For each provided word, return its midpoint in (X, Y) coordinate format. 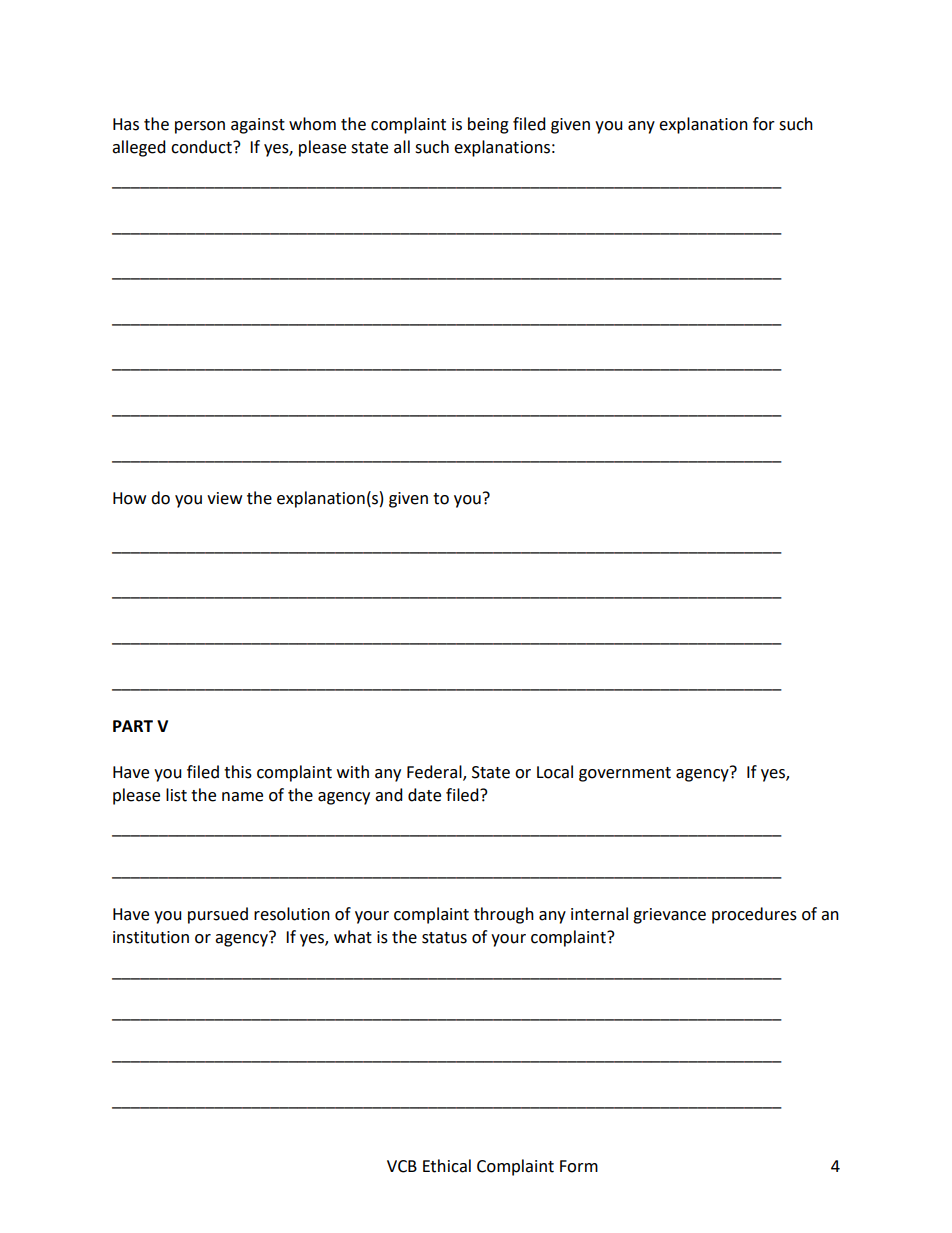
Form (579, 1166)
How (129, 498)
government (625, 774)
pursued (218, 915)
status (444, 938)
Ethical (447, 1166)
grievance (669, 916)
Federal (435, 773)
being (488, 125)
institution (151, 937)
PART (133, 726)
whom (312, 124)
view (224, 498)
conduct (202, 147)
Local (555, 772)
